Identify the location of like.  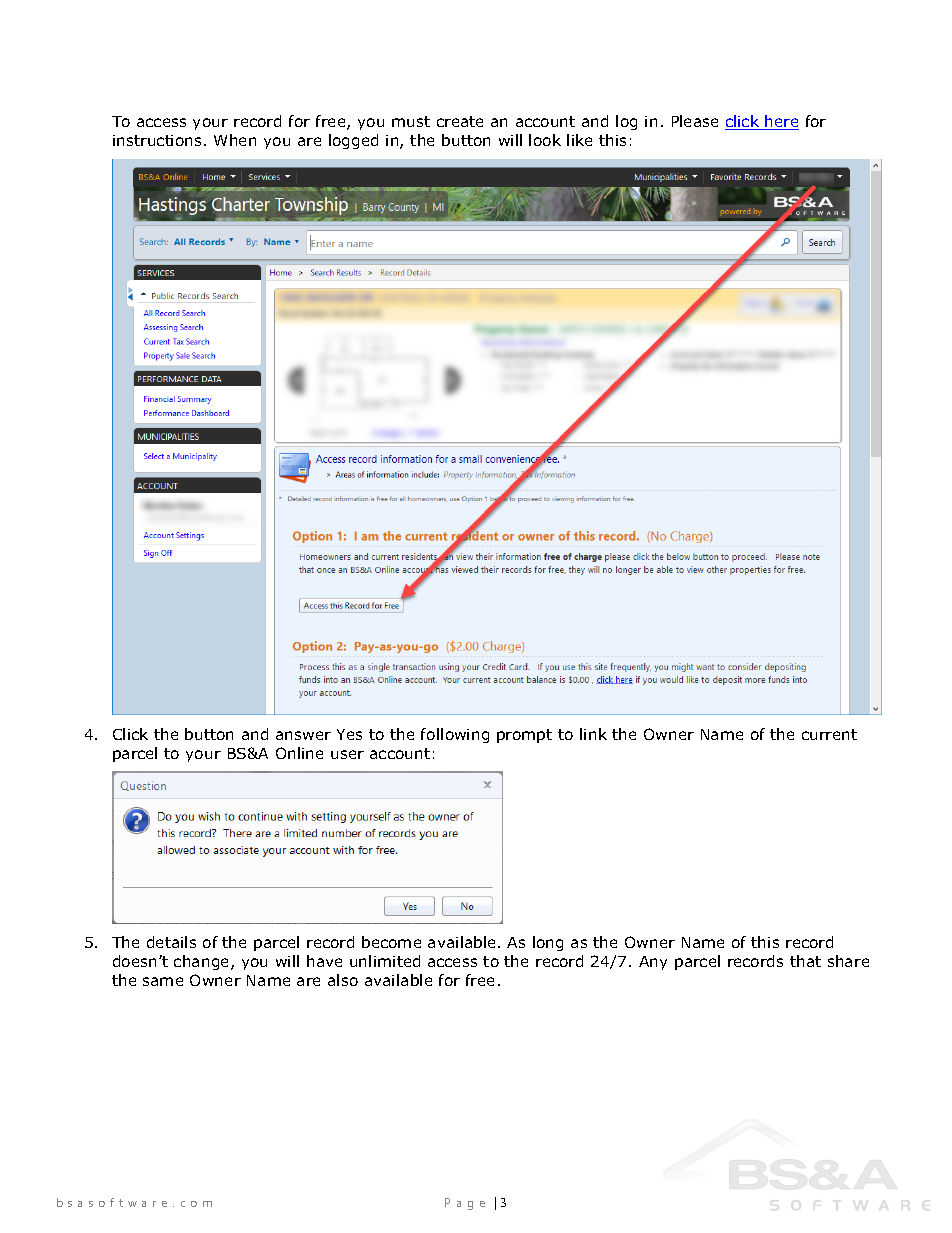
(579, 140).
